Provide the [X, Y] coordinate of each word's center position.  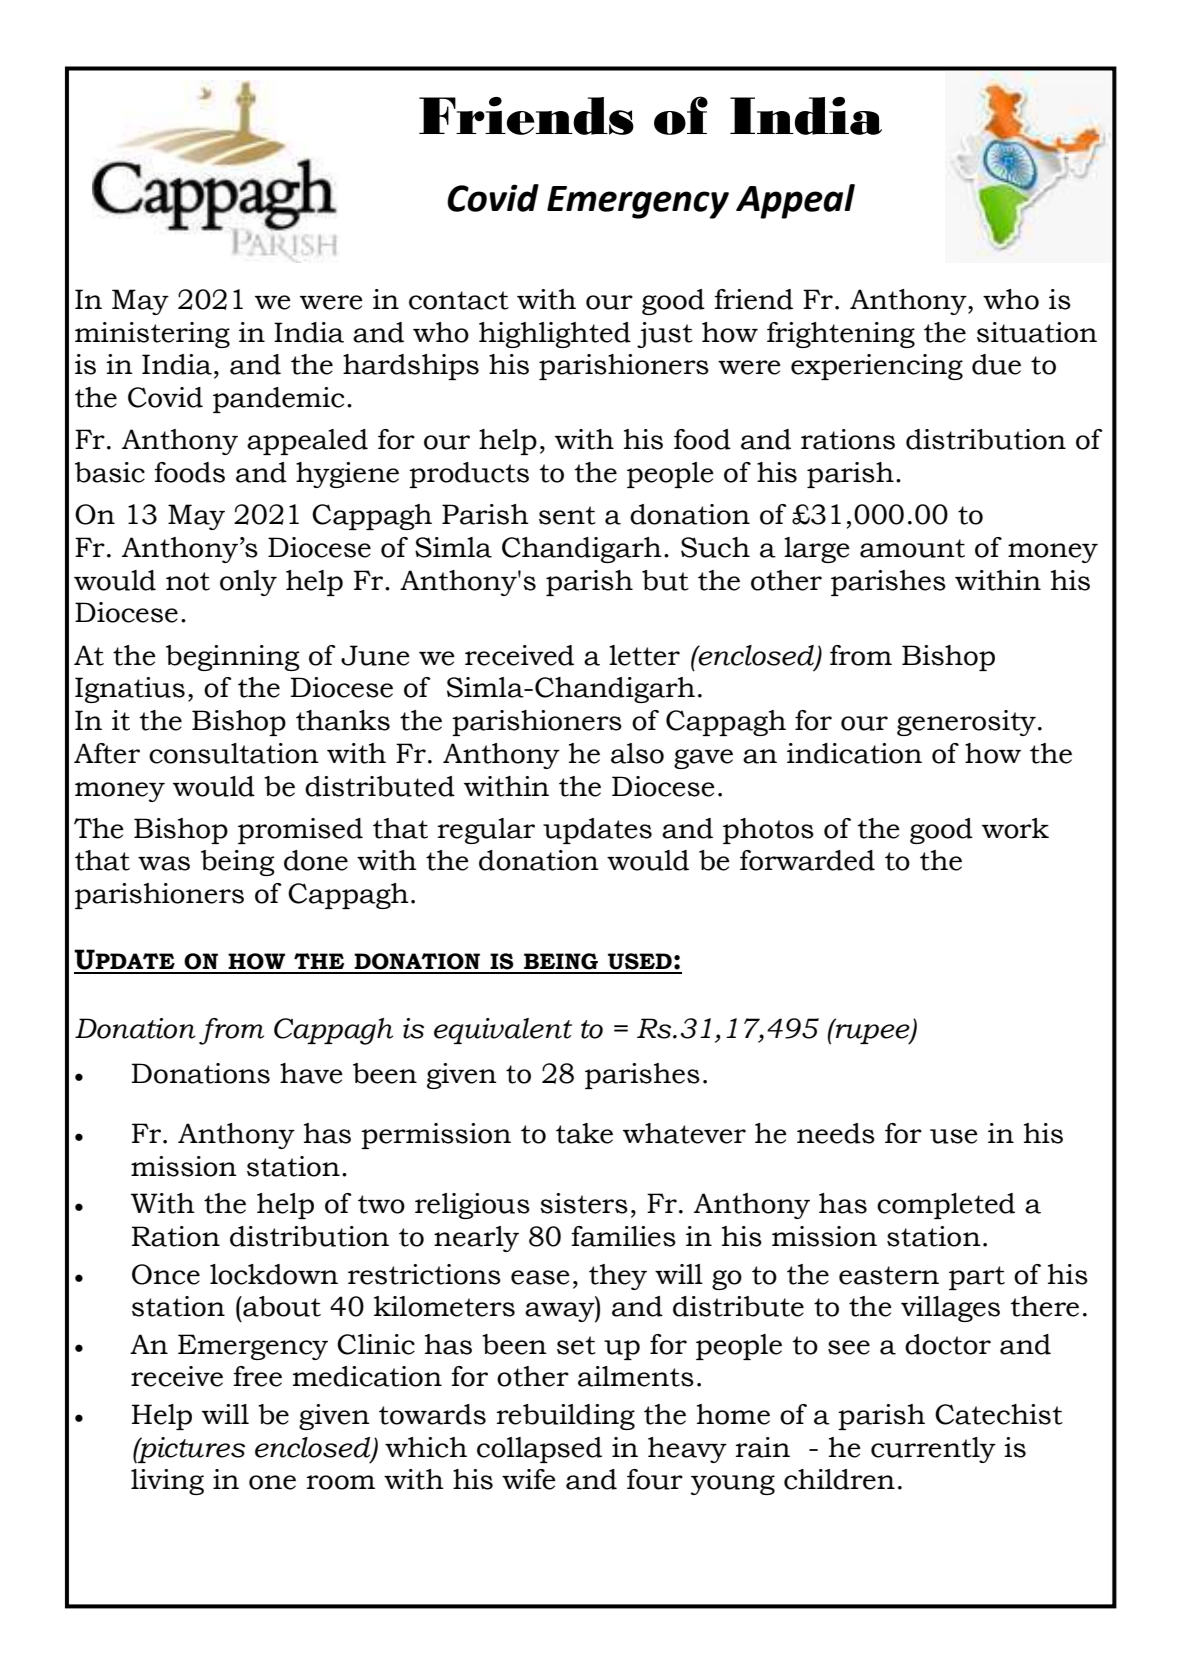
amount [912, 548]
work [1015, 828]
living [167, 1482]
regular [486, 831]
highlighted [555, 335]
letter [644, 655]
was [164, 863]
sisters [584, 1203]
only [248, 583]
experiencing [877, 367]
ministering [152, 335]
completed [946, 1206]
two [381, 1204]
